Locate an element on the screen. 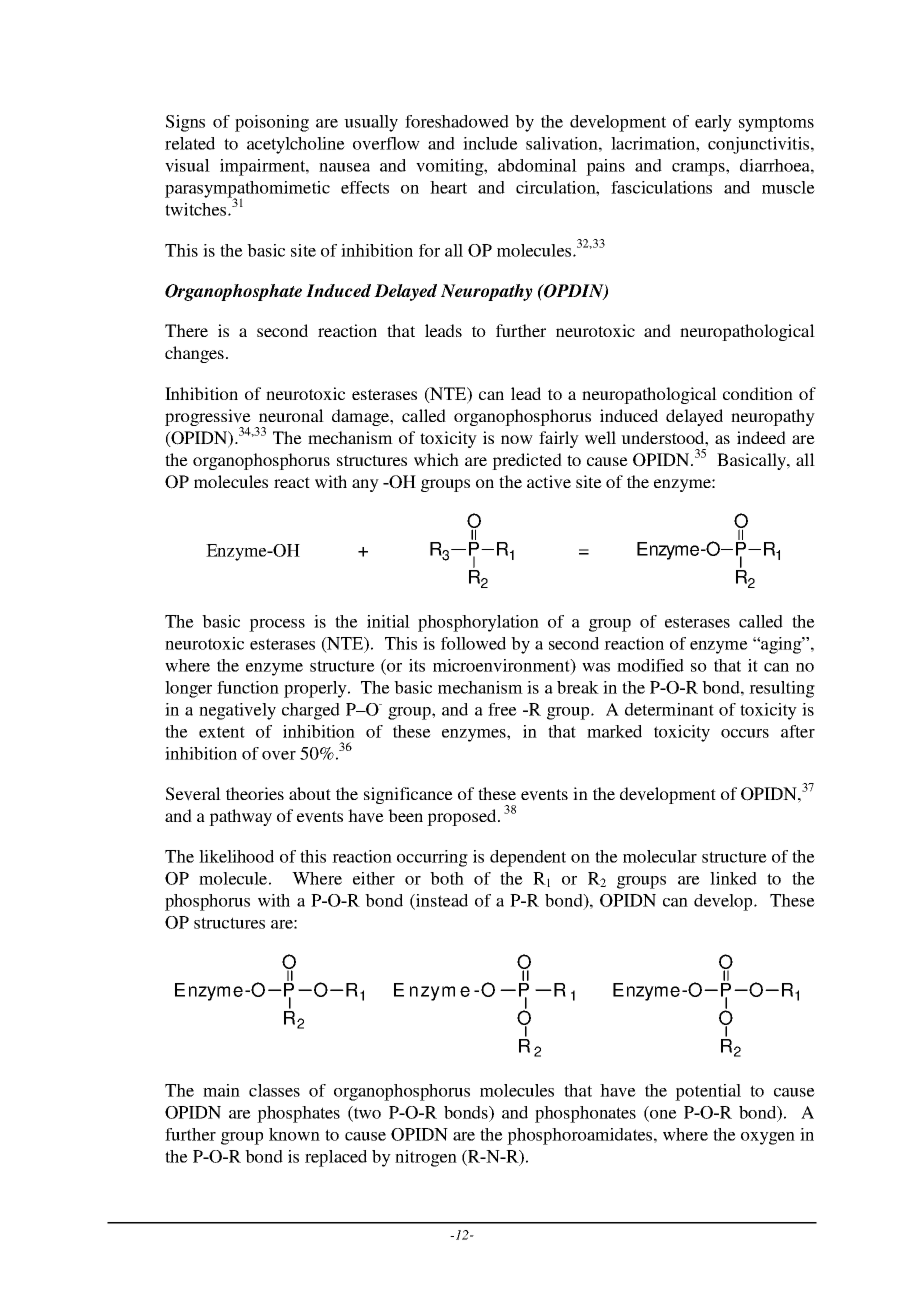  potential is located at coordinates (708, 1092).
